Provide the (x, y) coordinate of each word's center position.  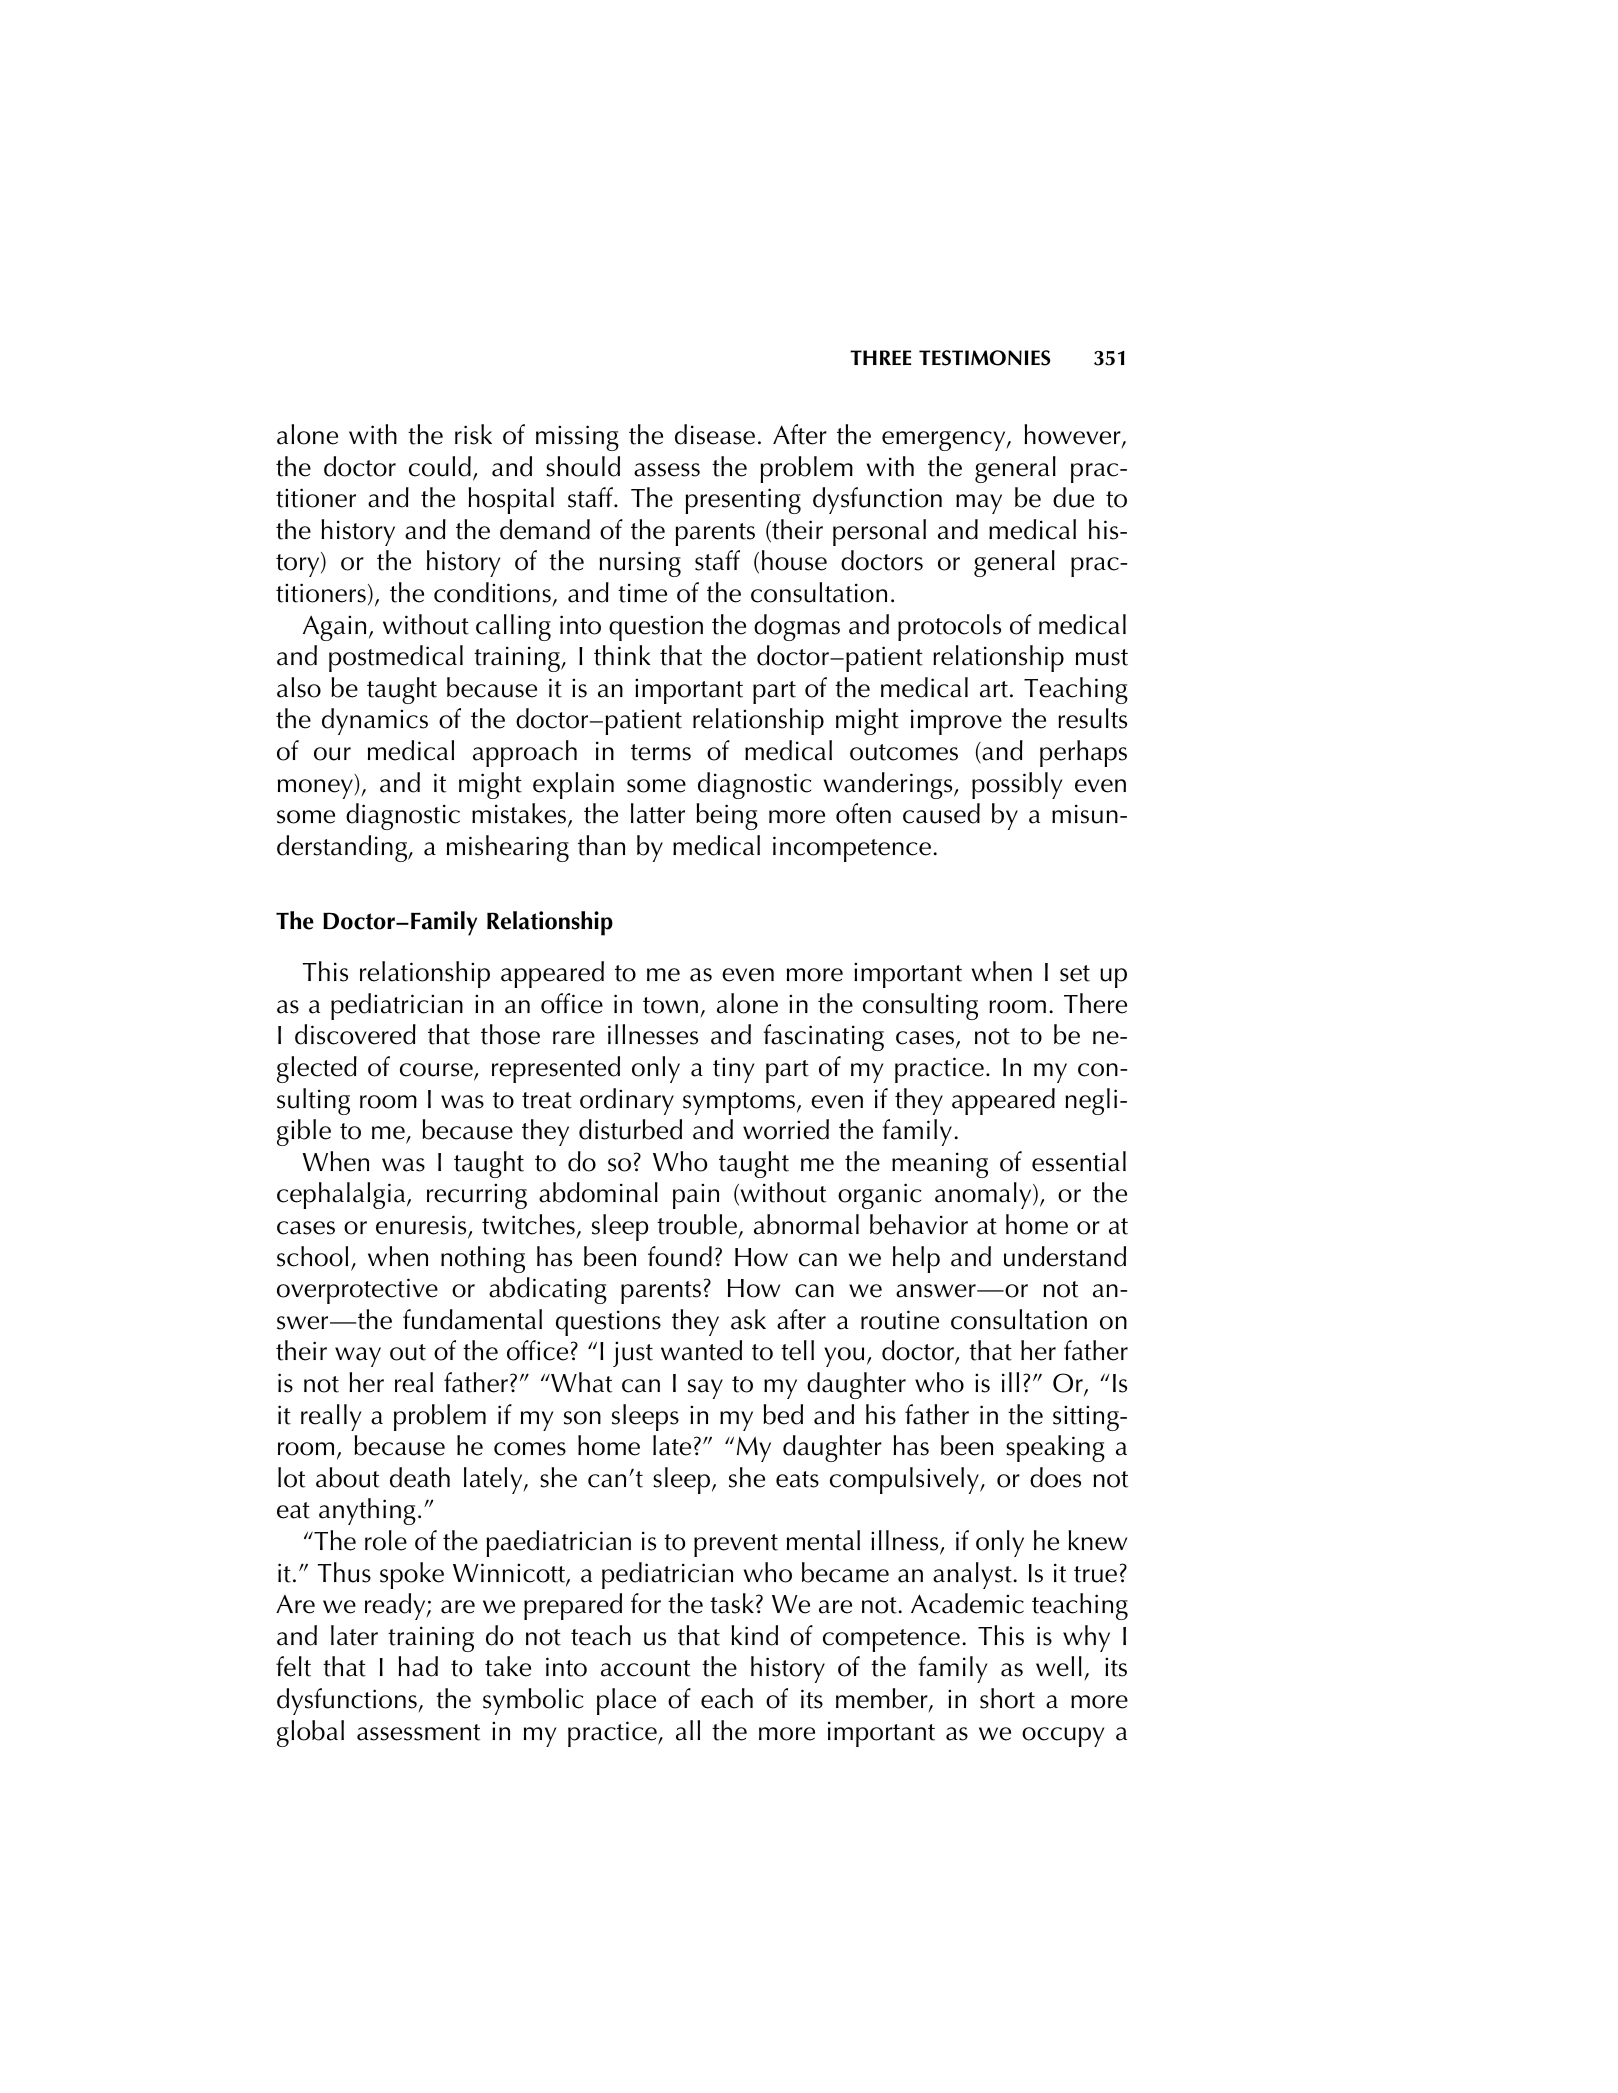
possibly (1017, 785)
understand (1065, 1256)
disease (715, 434)
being (727, 816)
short (1007, 1698)
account (646, 1668)
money (315, 789)
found (680, 1256)
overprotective (357, 1291)
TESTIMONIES (984, 358)
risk (473, 434)
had (418, 1666)
